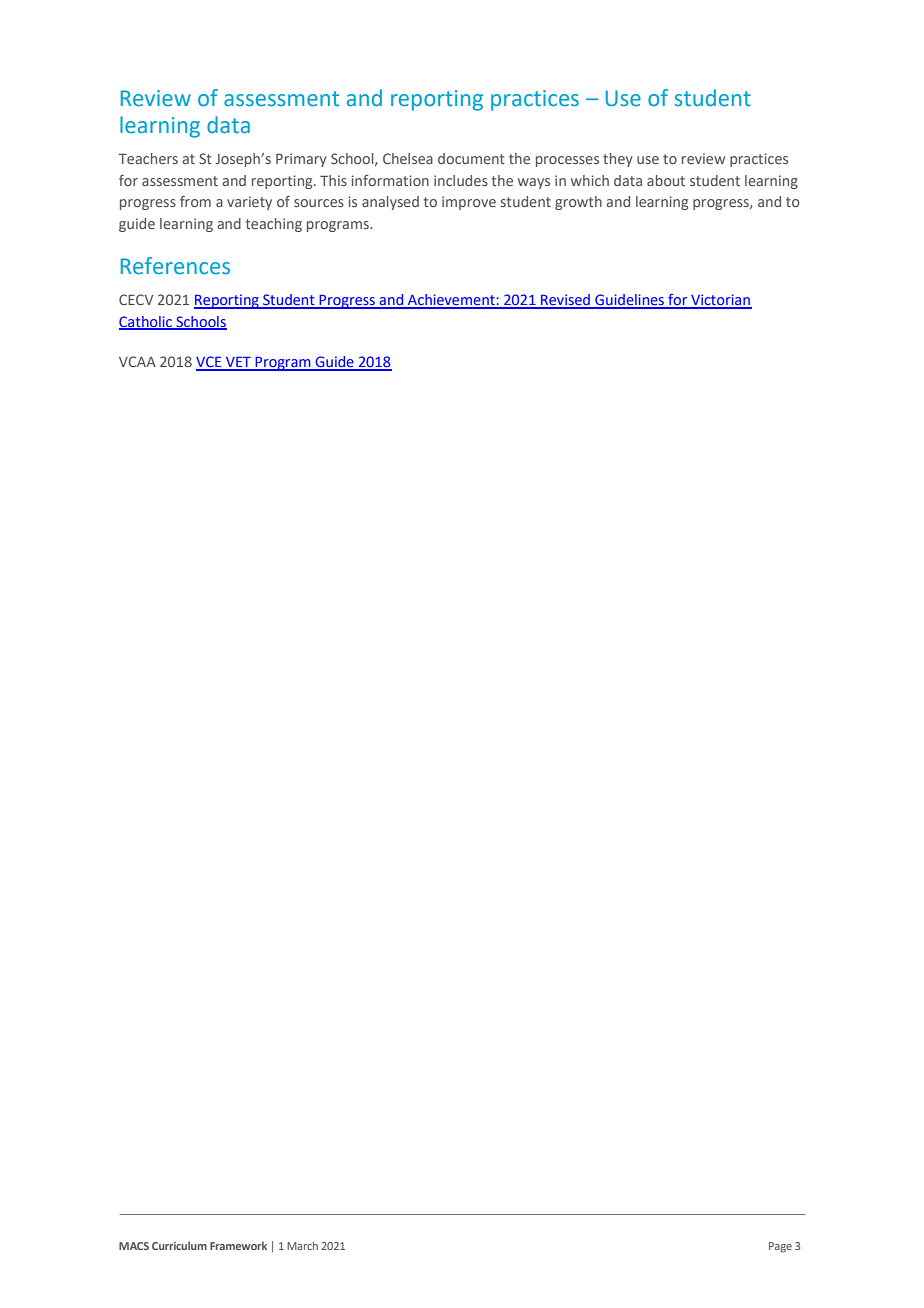 The image size is (924, 1308). Describe the element at coordinates (666, 180) in the screenshot. I see `about` at that location.
